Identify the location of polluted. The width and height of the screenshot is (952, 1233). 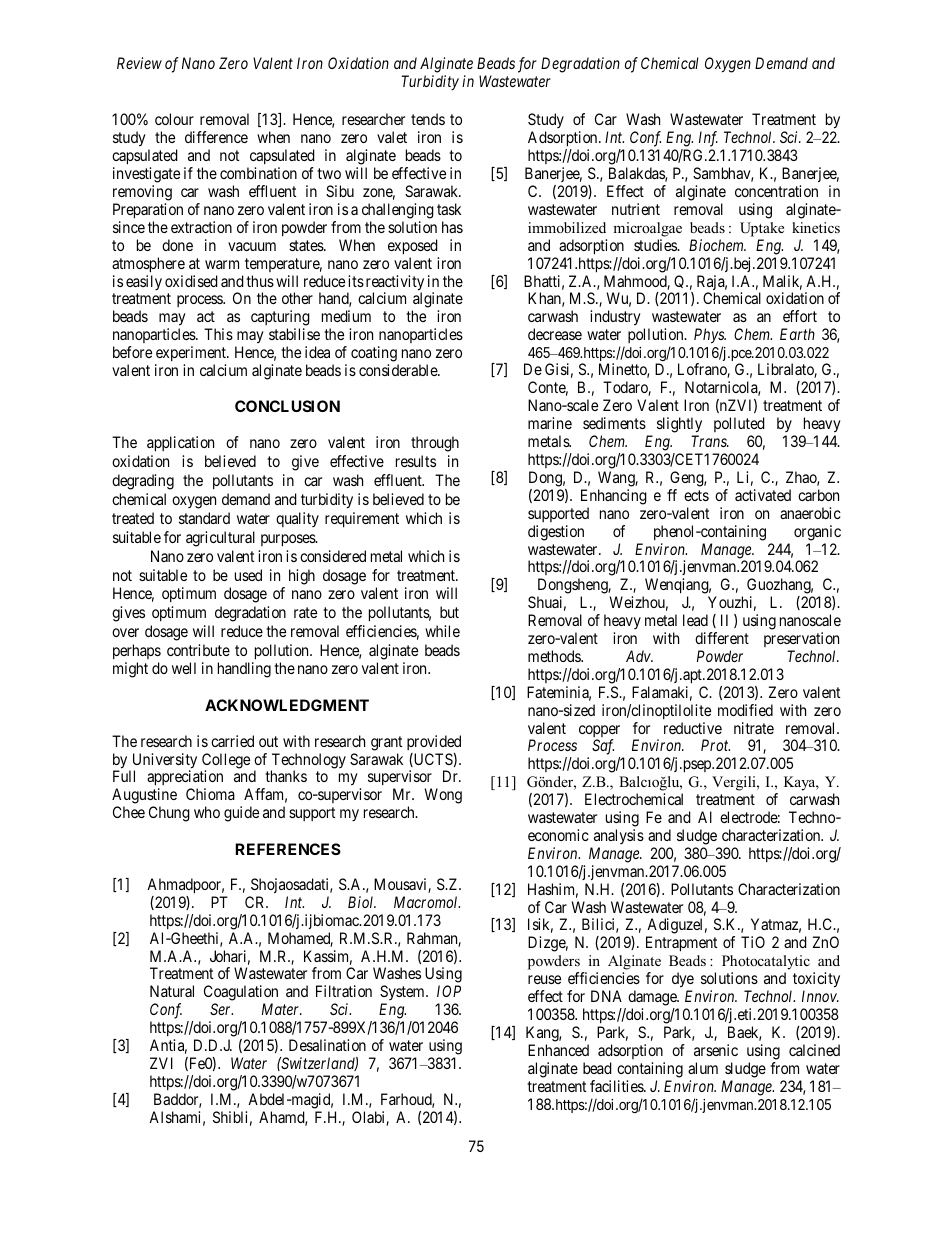
(739, 424).
